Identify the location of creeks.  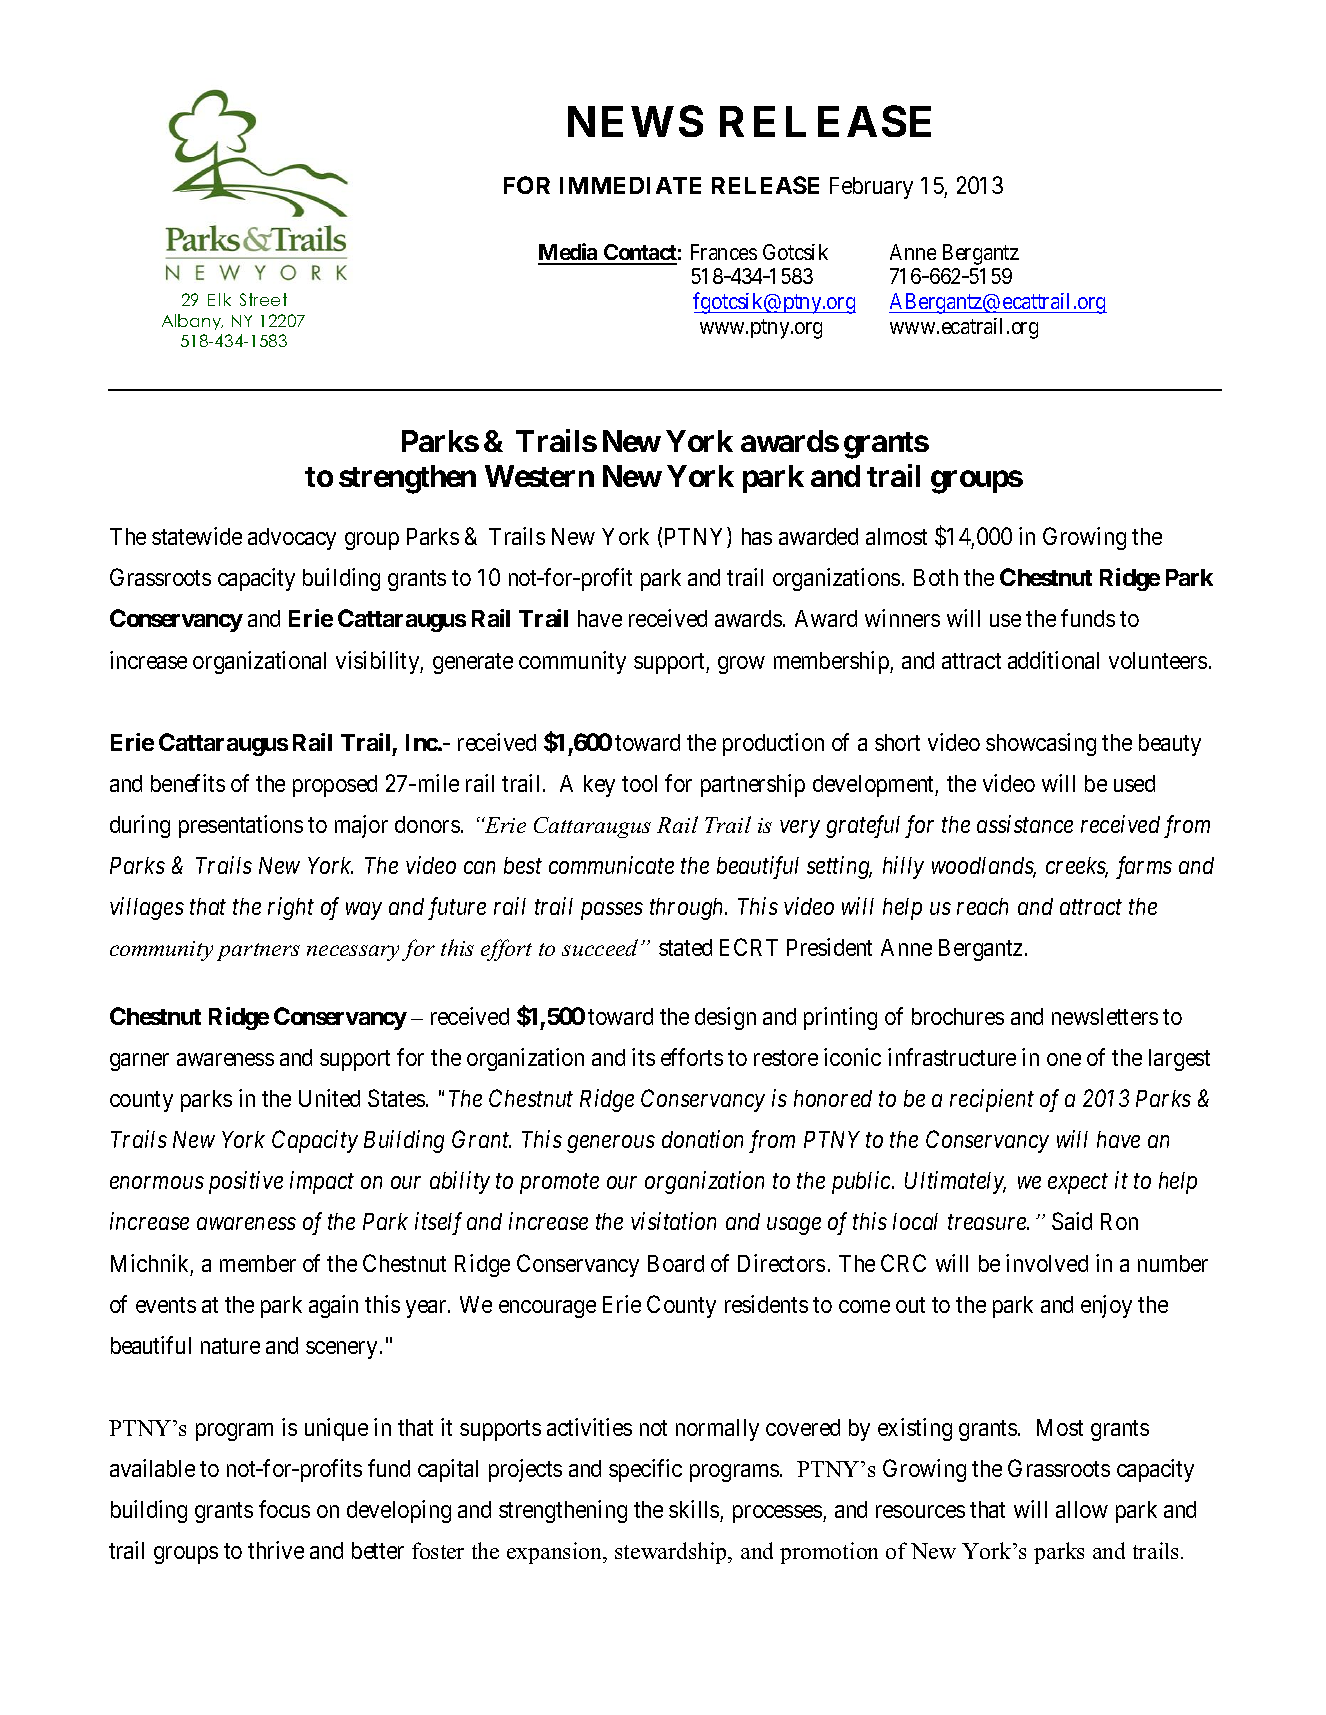
(1077, 867).
